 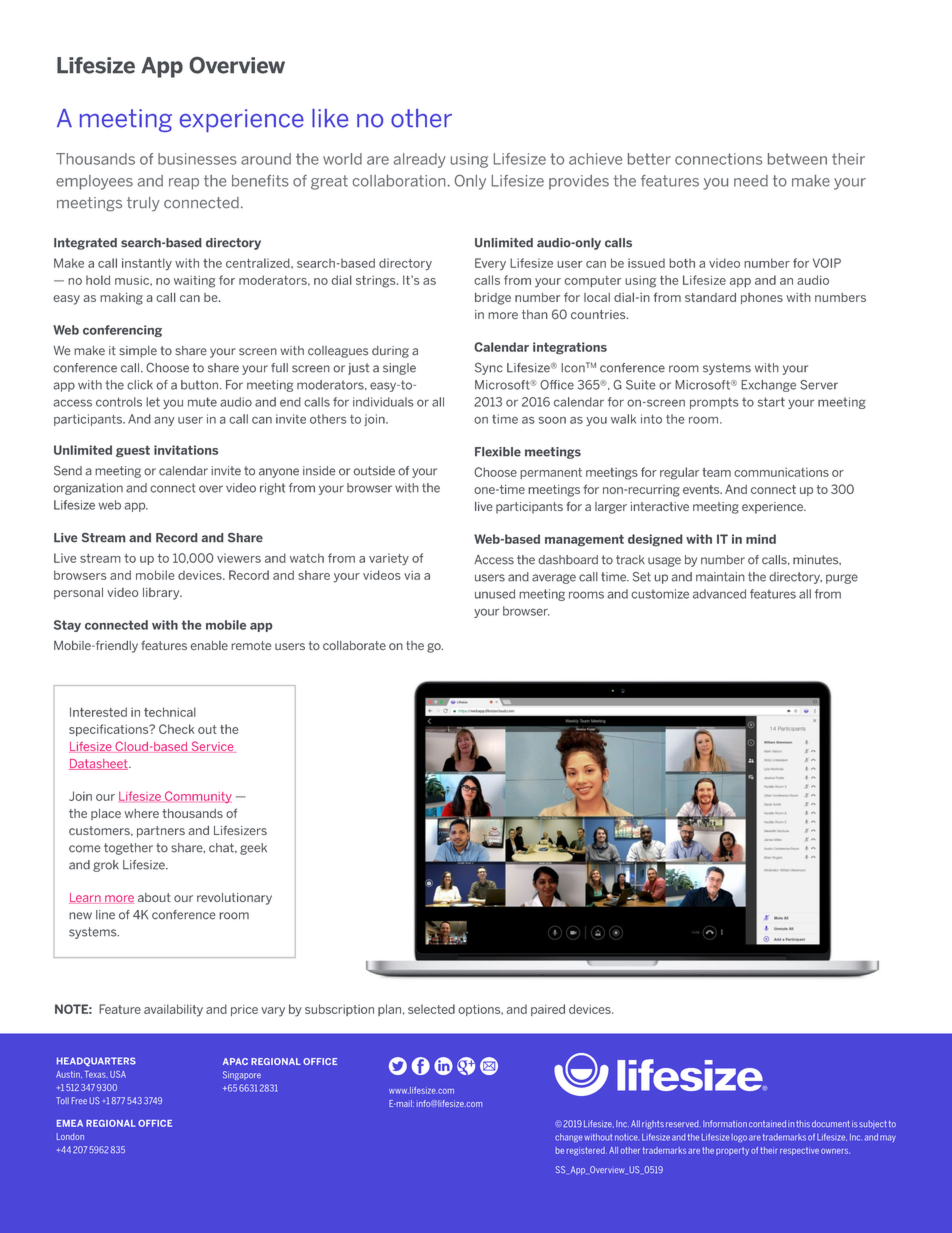 What do you see at coordinates (548, 1010) in the image?
I see `paired` at bounding box center [548, 1010].
